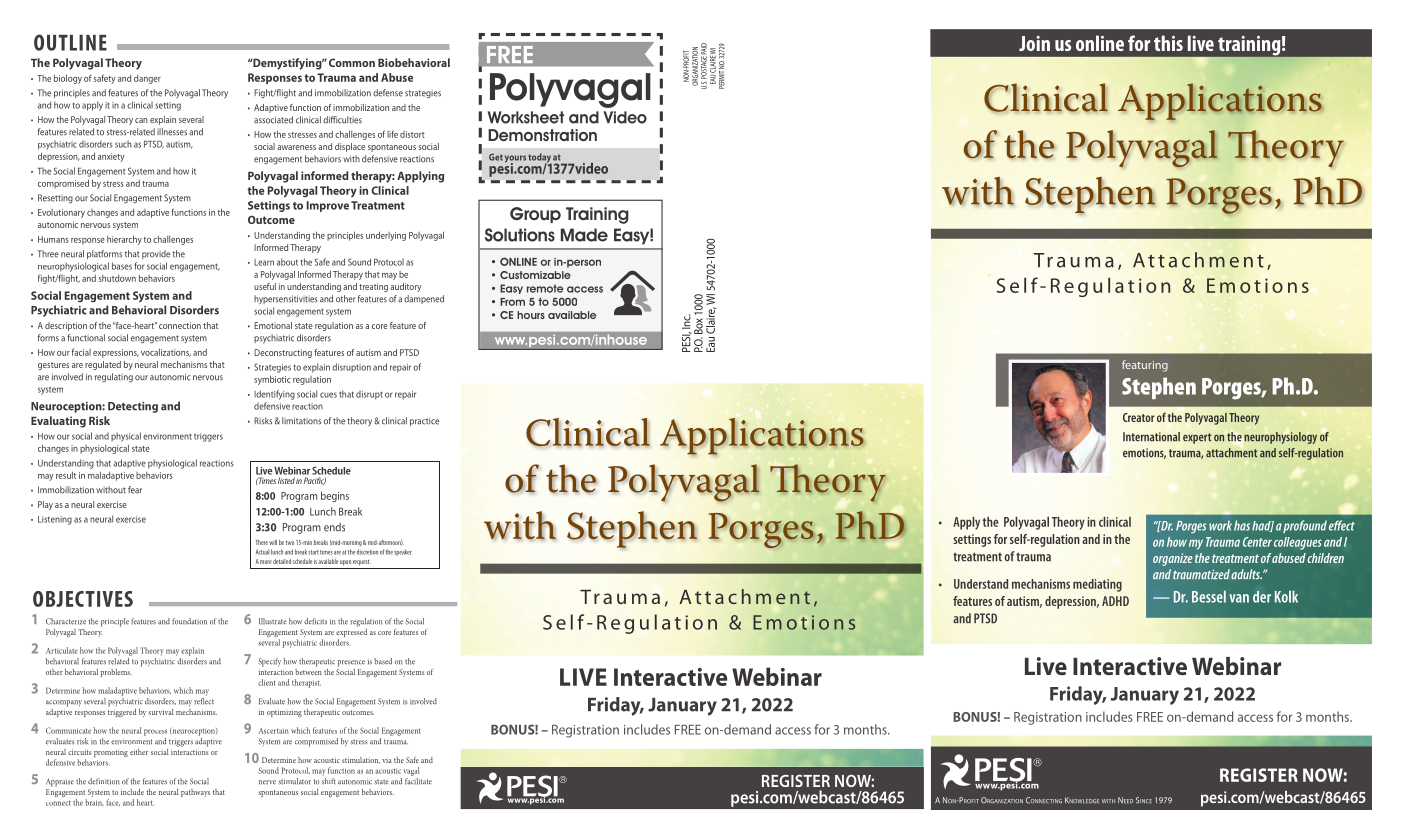 This page has width=1402, height=840. Describe the element at coordinates (147, 79) in the page. I see `danger` at that location.
